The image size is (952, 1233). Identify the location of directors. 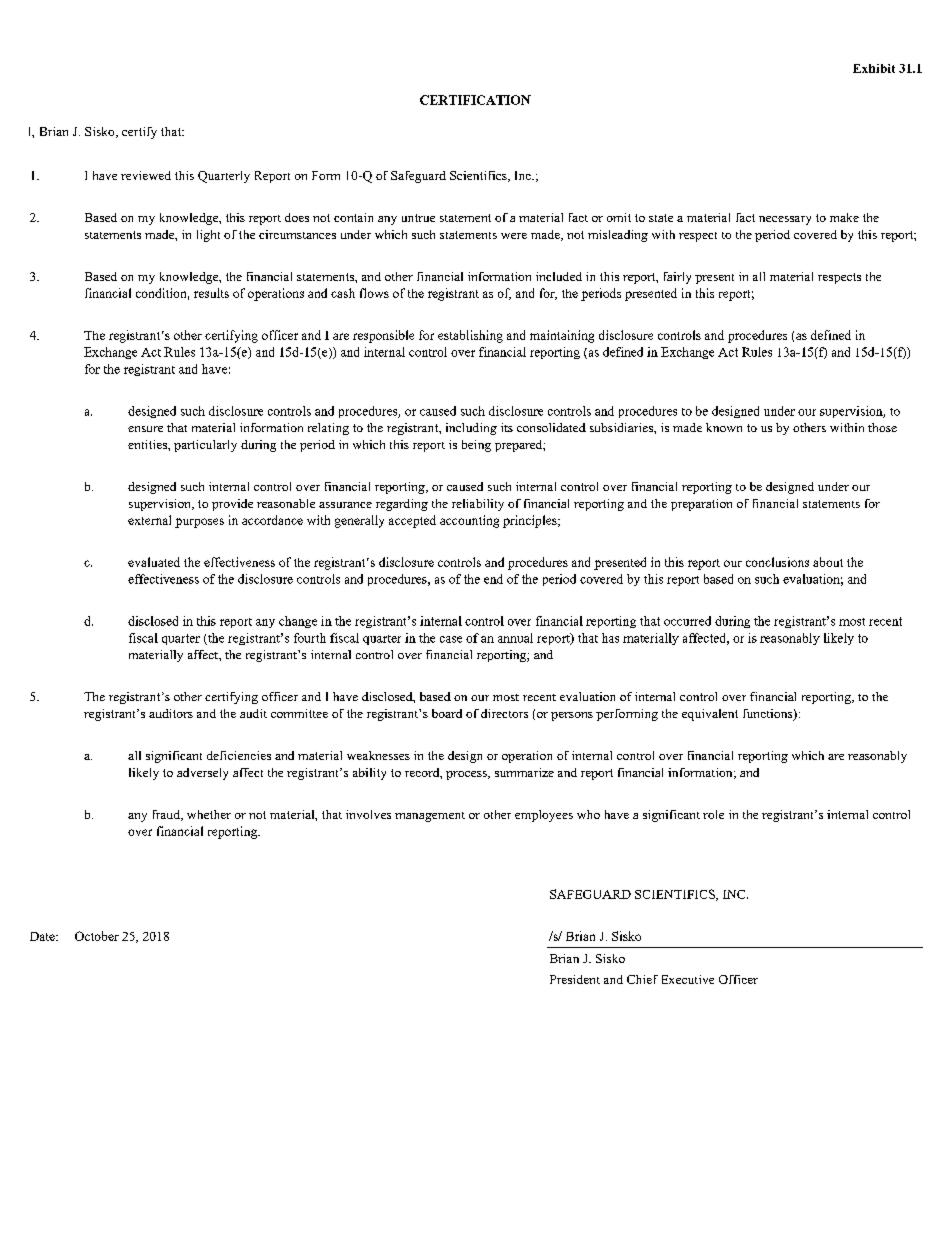
(504, 713).
